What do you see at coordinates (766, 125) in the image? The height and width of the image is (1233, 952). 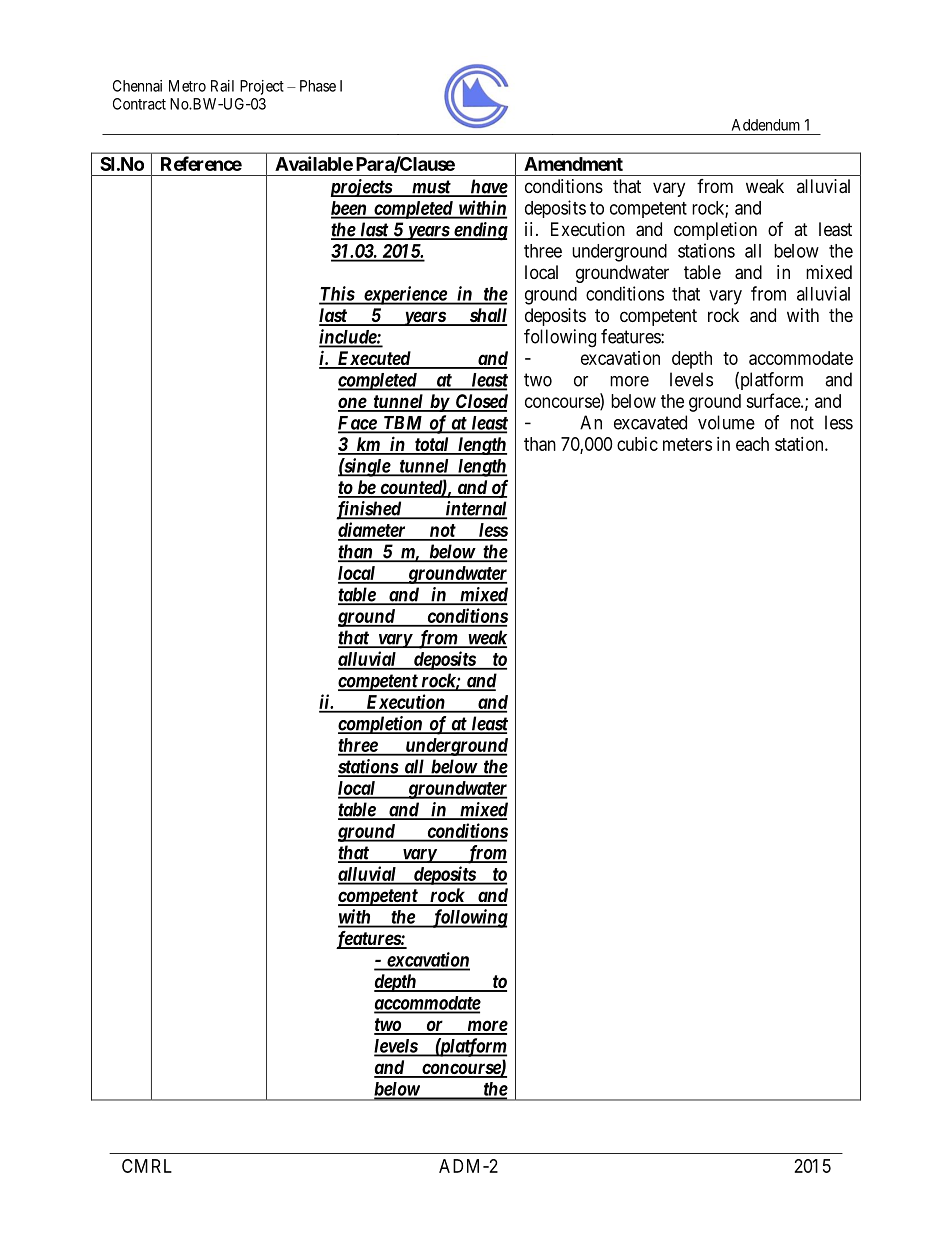 I see `Addendum` at bounding box center [766, 125].
